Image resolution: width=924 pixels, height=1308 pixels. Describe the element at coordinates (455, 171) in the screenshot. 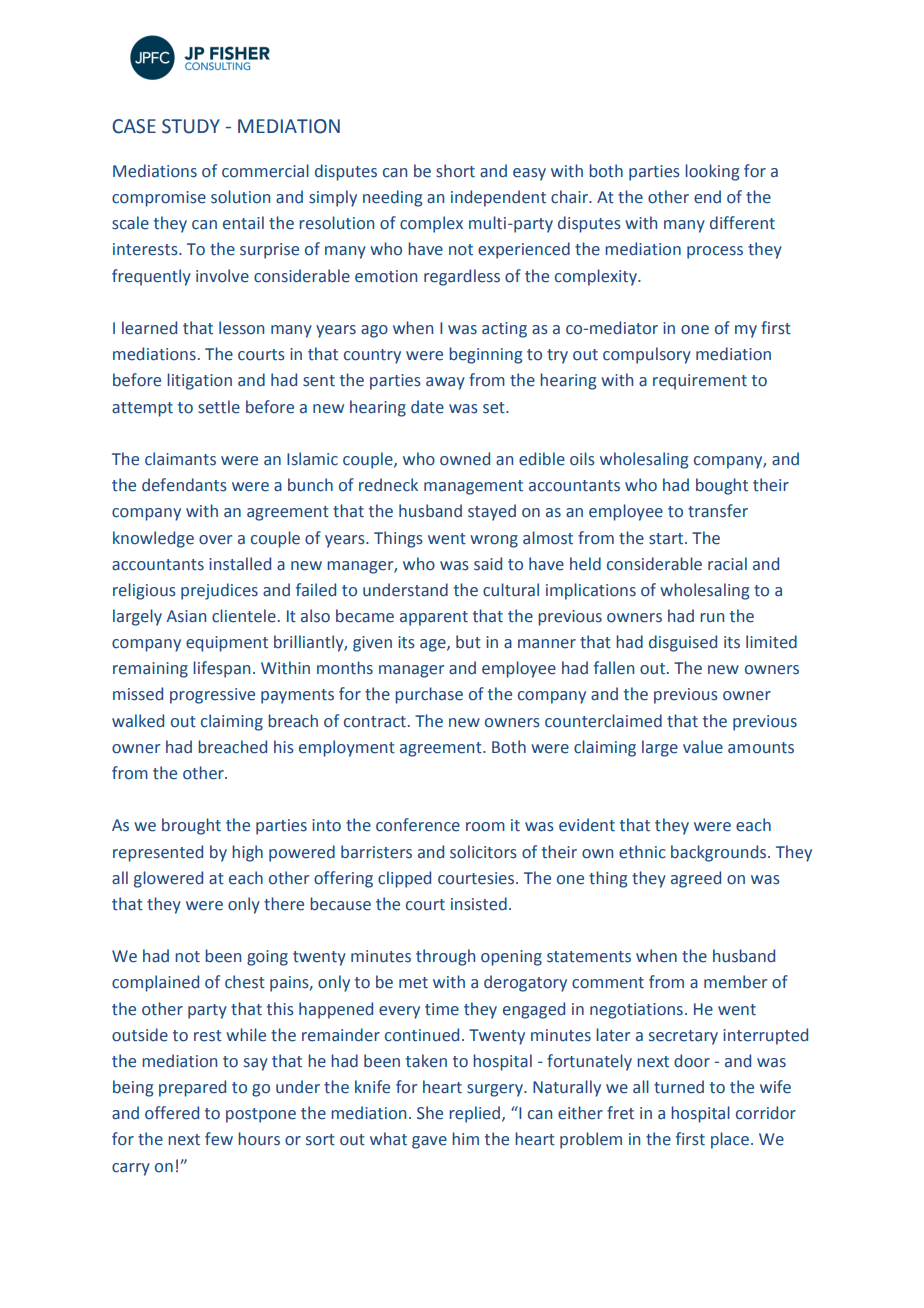

I see `short` at that location.
